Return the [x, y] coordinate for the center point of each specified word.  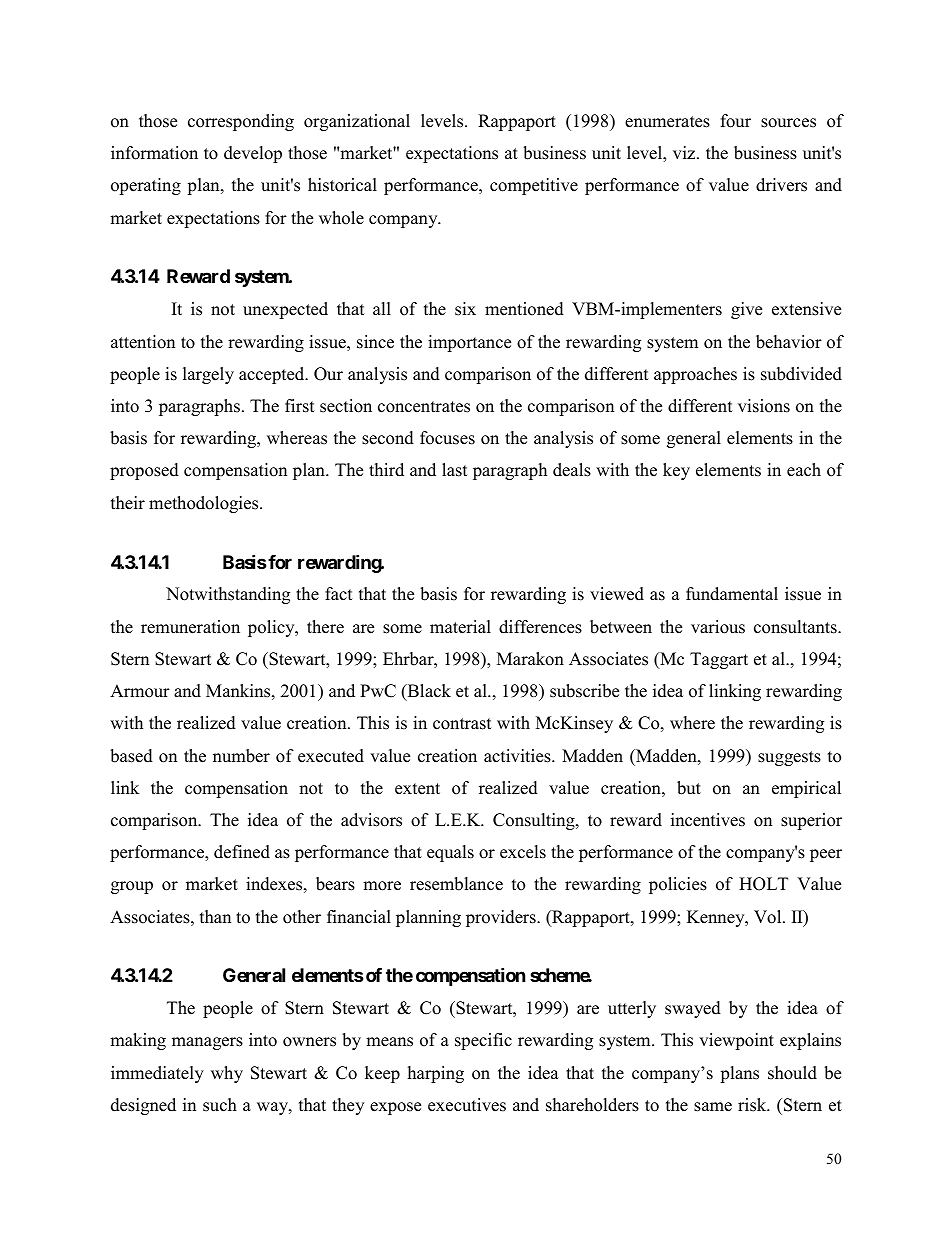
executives [467, 1105]
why [227, 1074]
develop [253, 154]
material [460, 627]
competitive [534, 186]
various [718, 627]
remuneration [190, 627]
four [736, 121]
